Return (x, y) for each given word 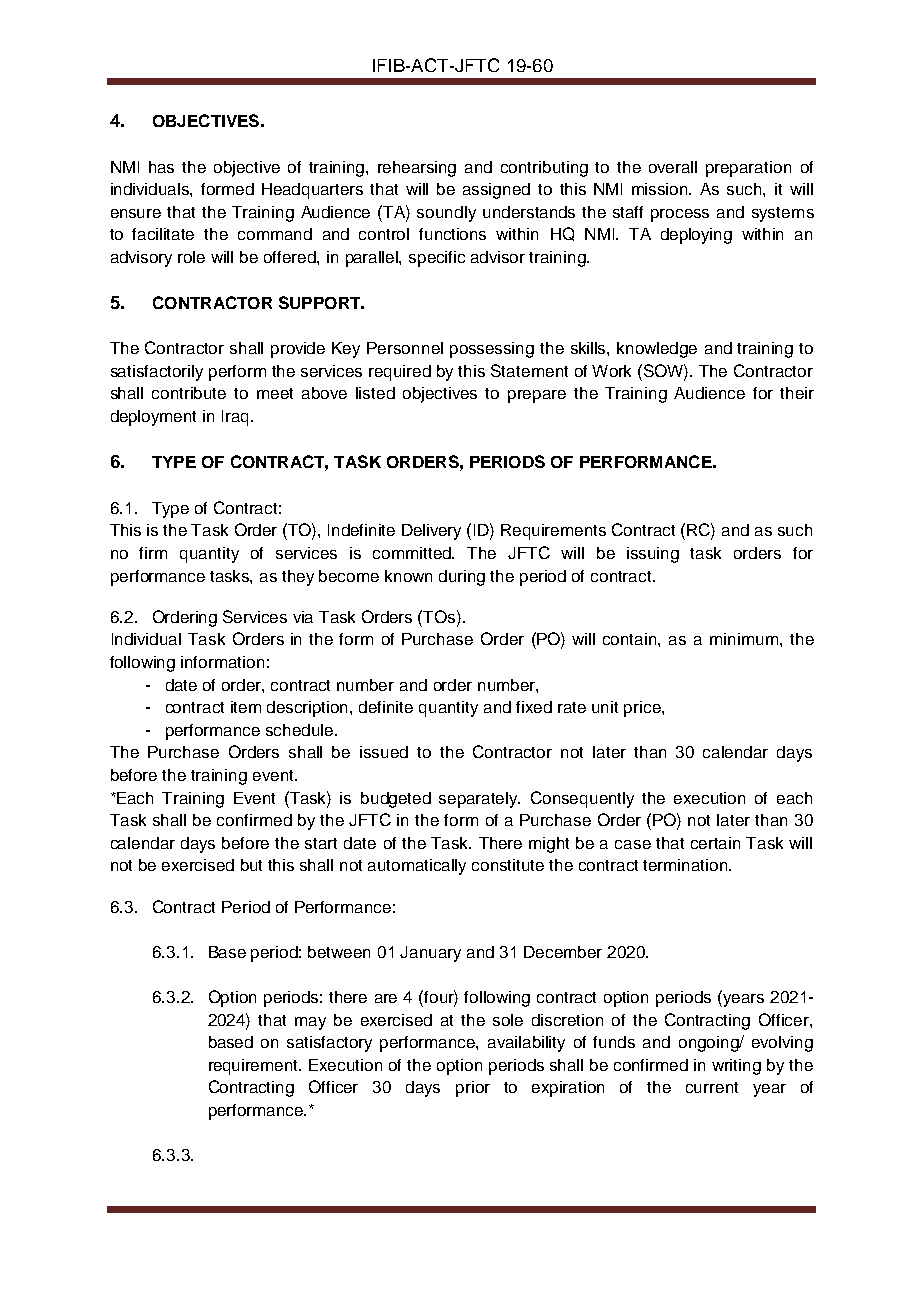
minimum (745, 639)
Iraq (237, 418)
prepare (537, 396)
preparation (748, 169)
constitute (508, 865)
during (462, 578)
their (797, 393)
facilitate (163, 234)
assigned (496, 191)
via (303, 617)
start (321, 843)
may (310, 1023)
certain (715, 843)
